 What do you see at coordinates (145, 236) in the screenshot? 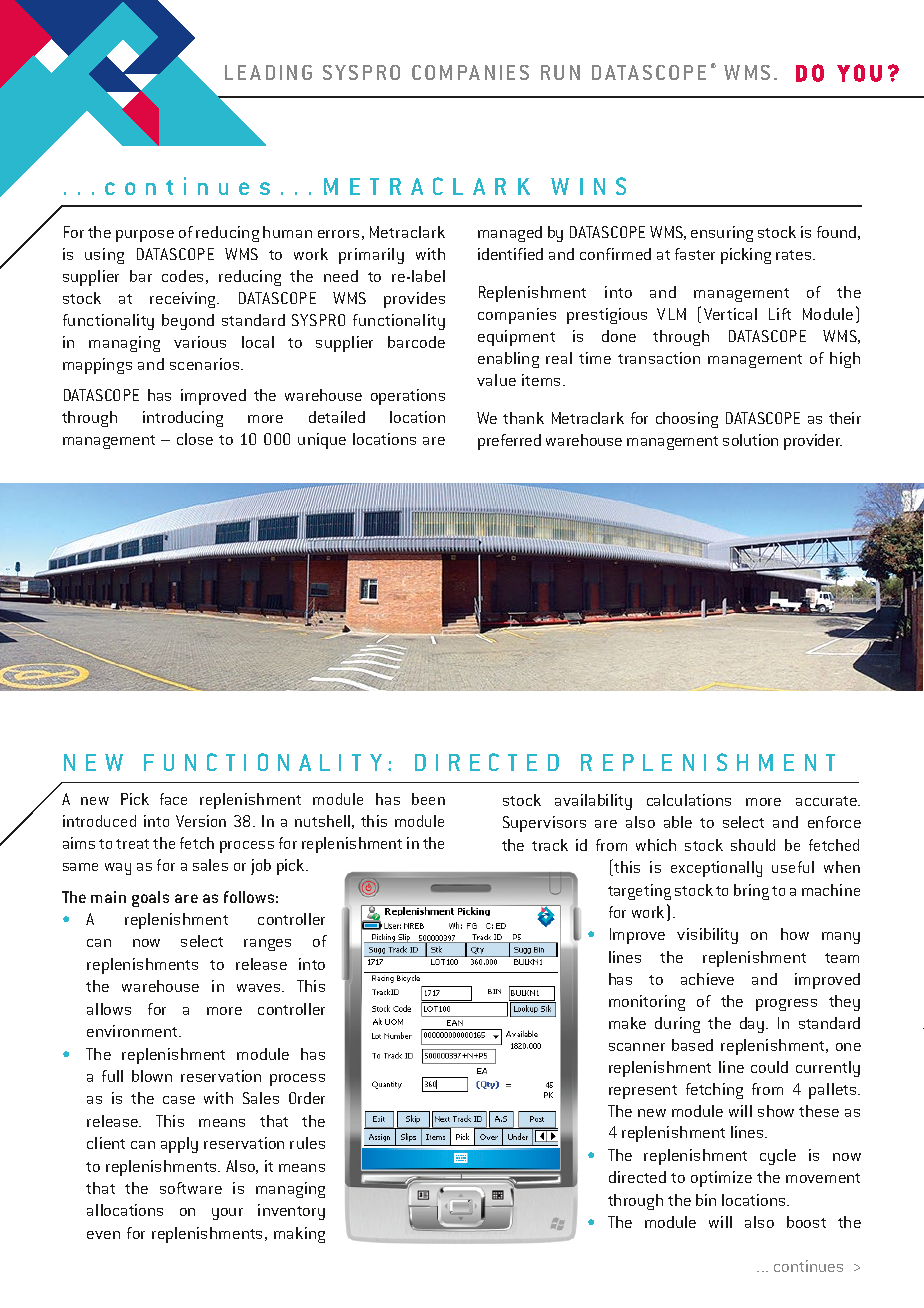
I see `purpose` at bounding box center [145, 236].
